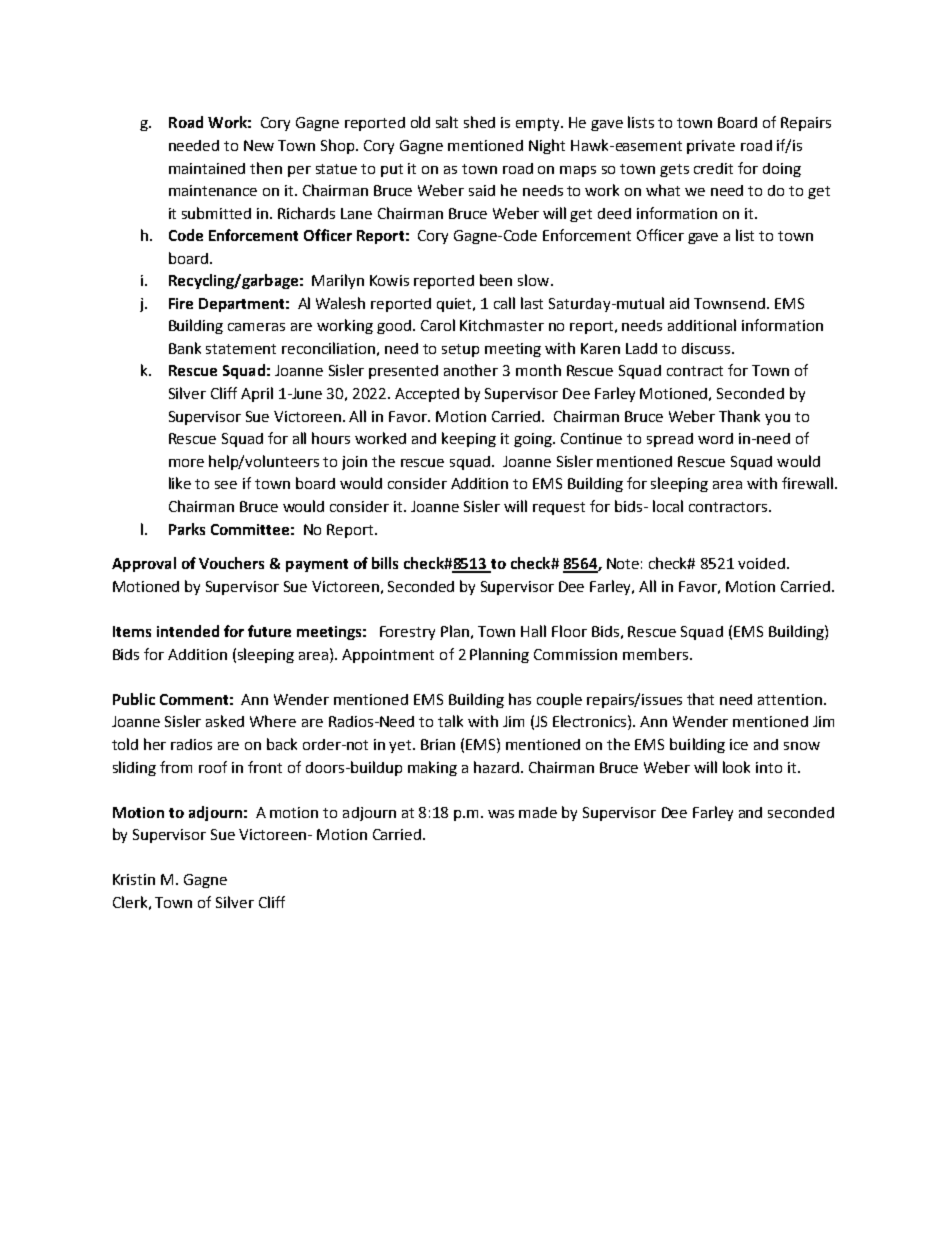 The width and height of the screenshot is (952, 1233). What do you see at coordinates (700, 699) in the screenshot?
I see `that` at bounding box center [700, 699].
